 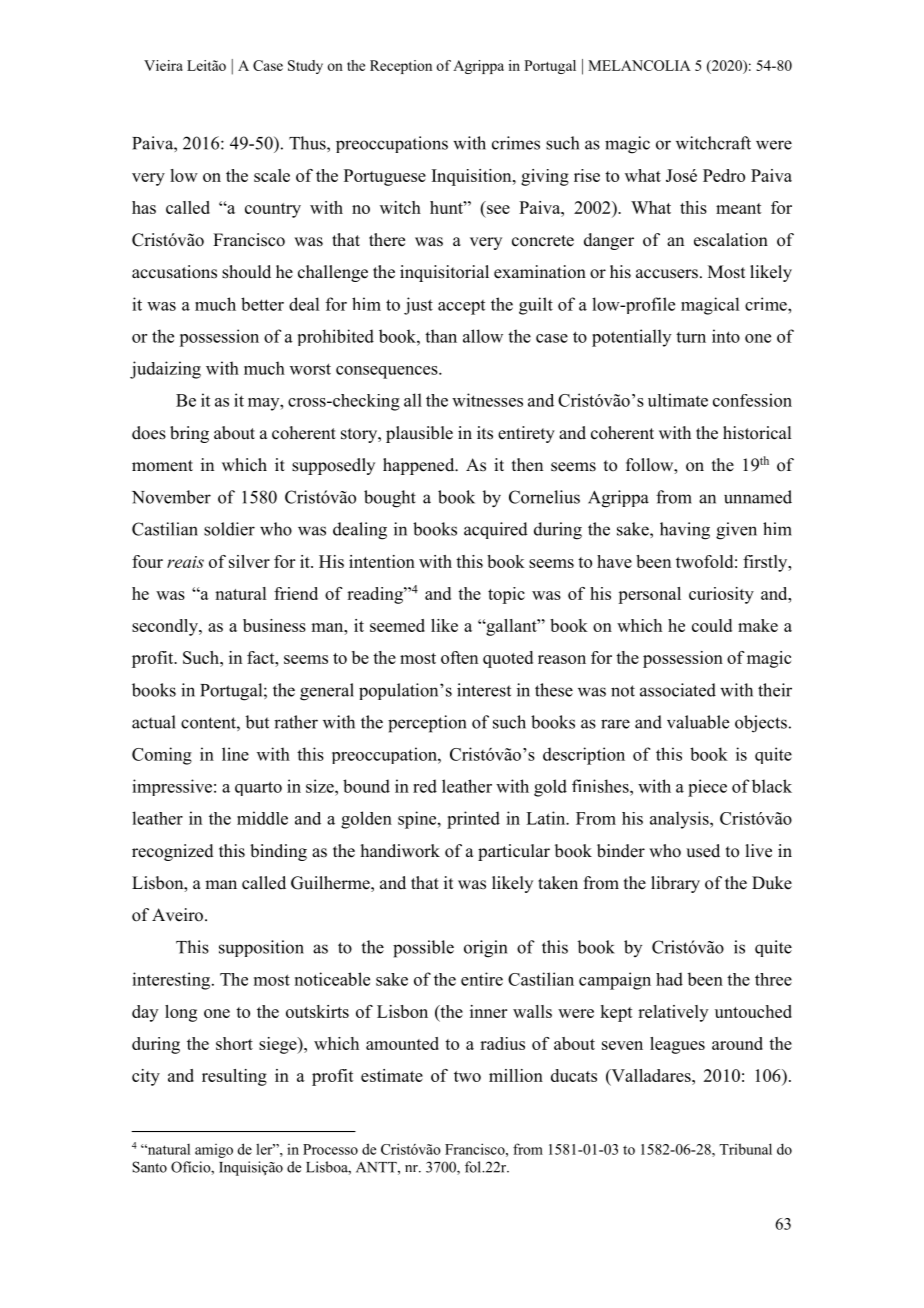 What do you see at coordinates (724, 175) in the screenshot?
I see `Pedro` at bounding box center [724, 175].
